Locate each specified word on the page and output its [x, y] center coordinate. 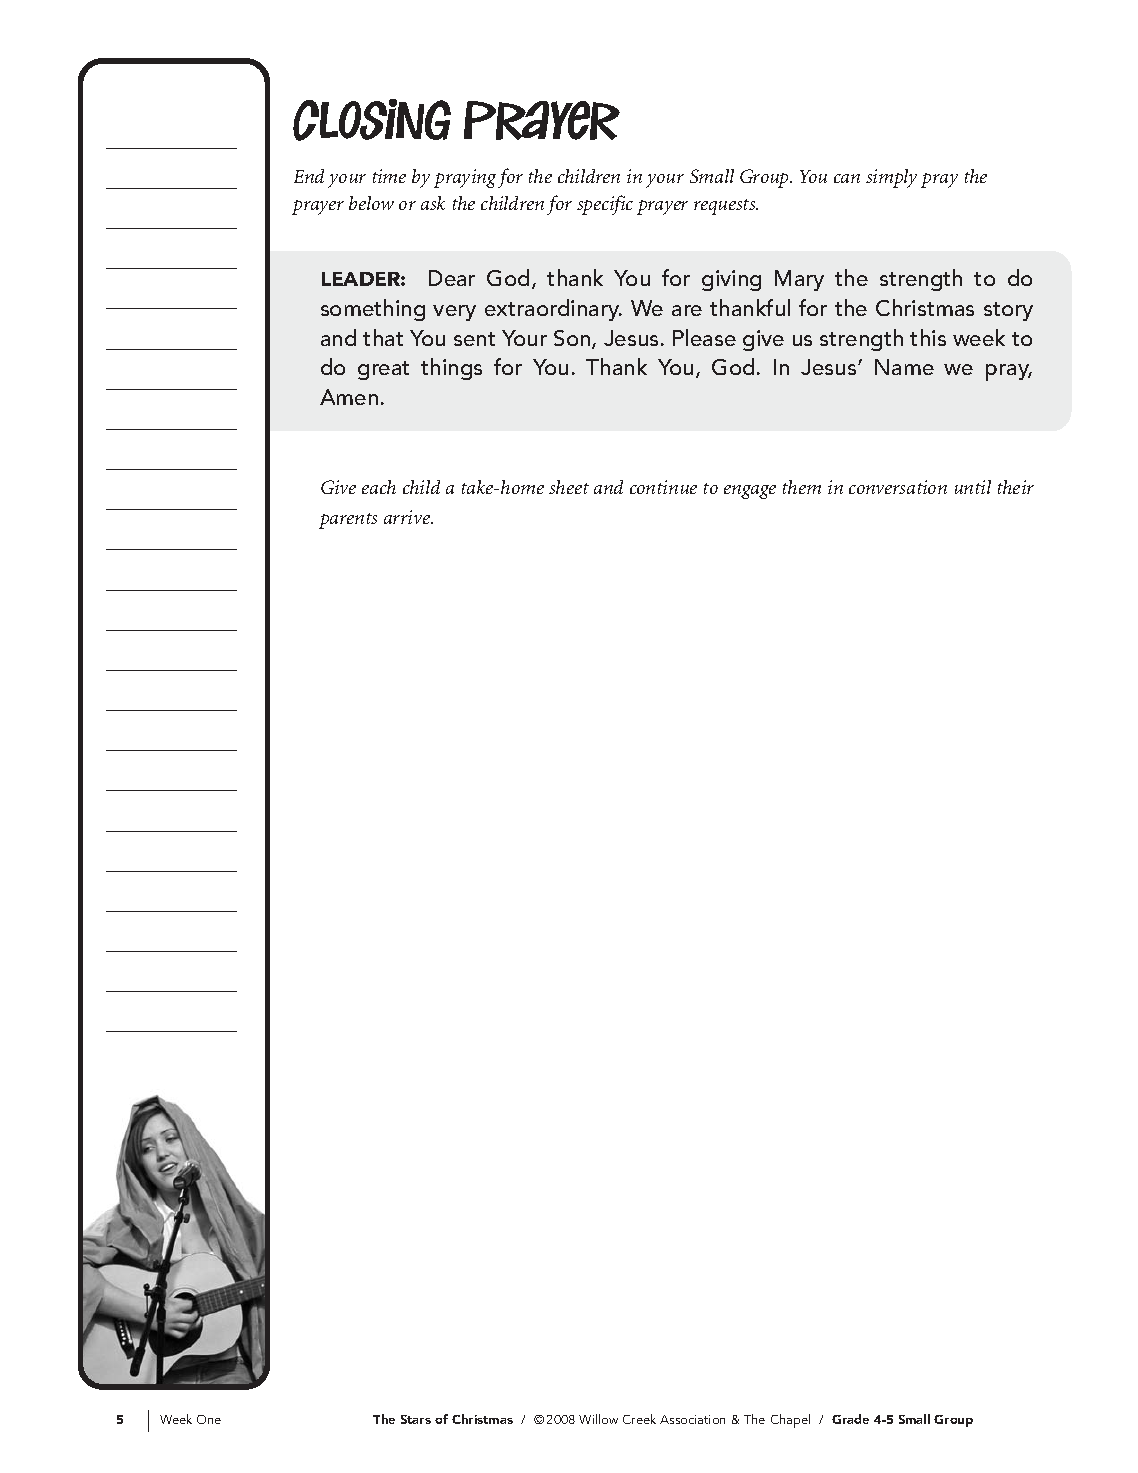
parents [348, 521]
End [309, 176]
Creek [639, 1419]
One [209, 1419]
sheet [569, 487]
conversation [898, 487]
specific [605, 205]
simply [891, 178]
